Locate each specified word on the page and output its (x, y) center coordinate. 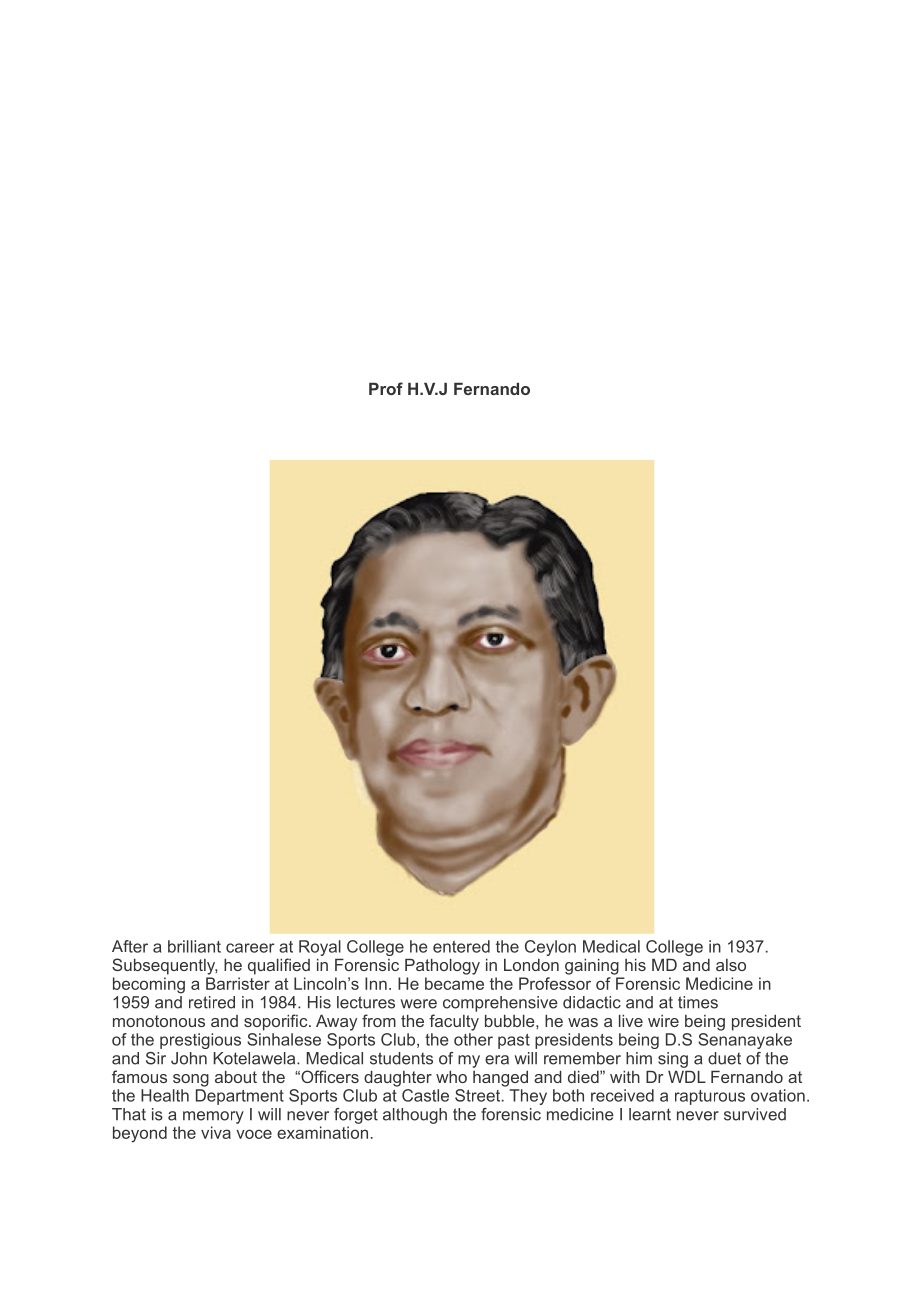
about (236, 1077)
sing (673, 1060)
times (698, 1002)
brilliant (194, 946)
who (451, 1077)
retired (212, 1002)
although (415, 1116)
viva (216, 1132)
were (419, 1004)
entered (461, 946)
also (731, 965)
